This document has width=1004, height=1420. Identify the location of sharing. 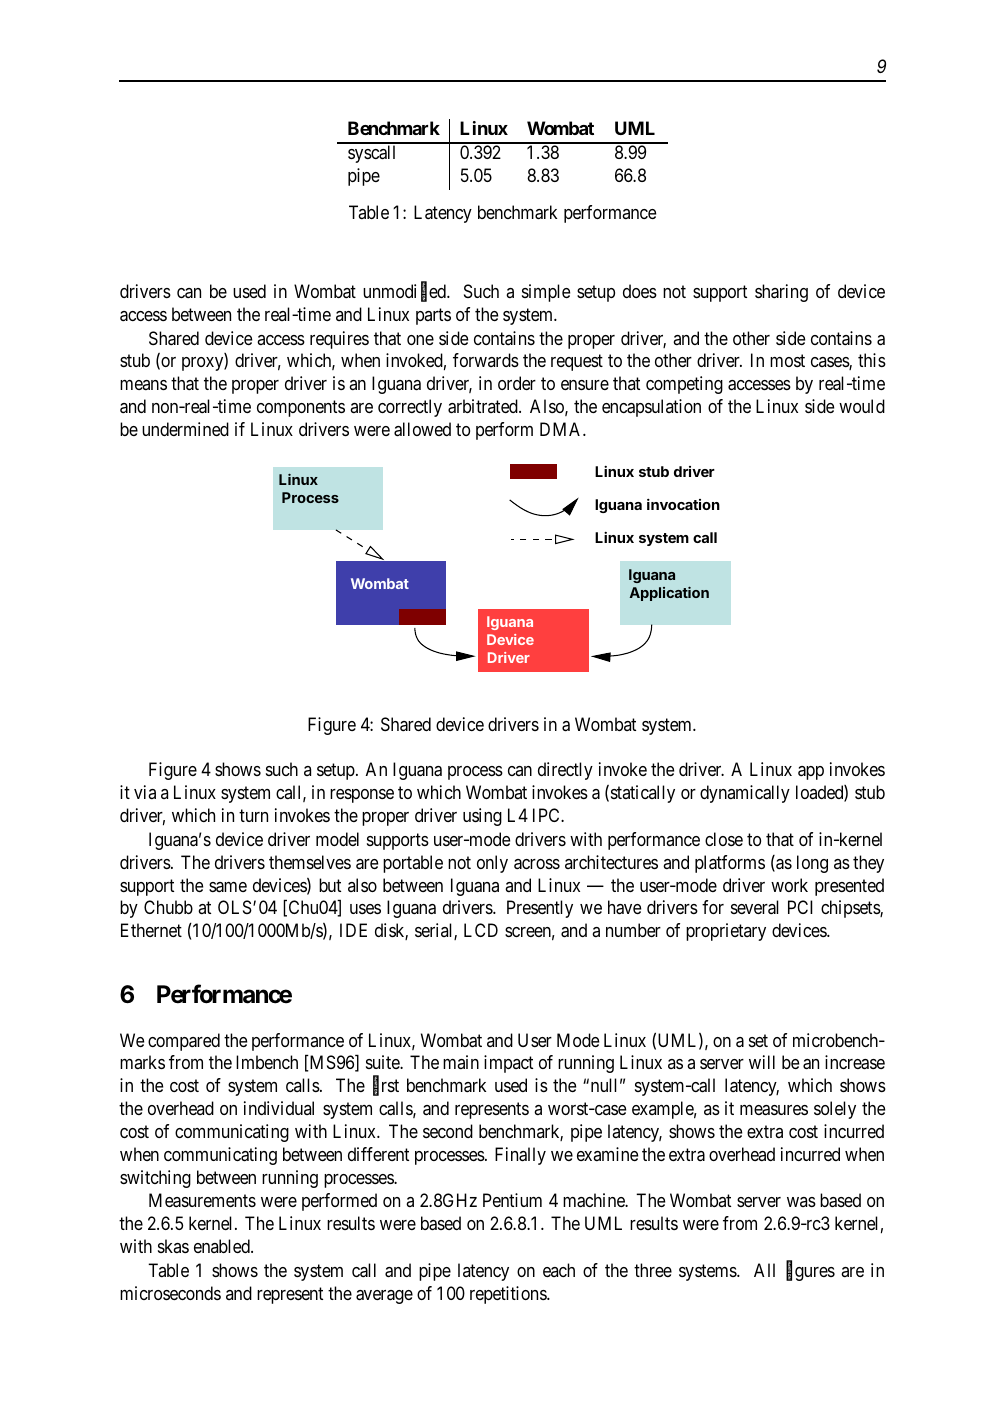
(781, 293).
